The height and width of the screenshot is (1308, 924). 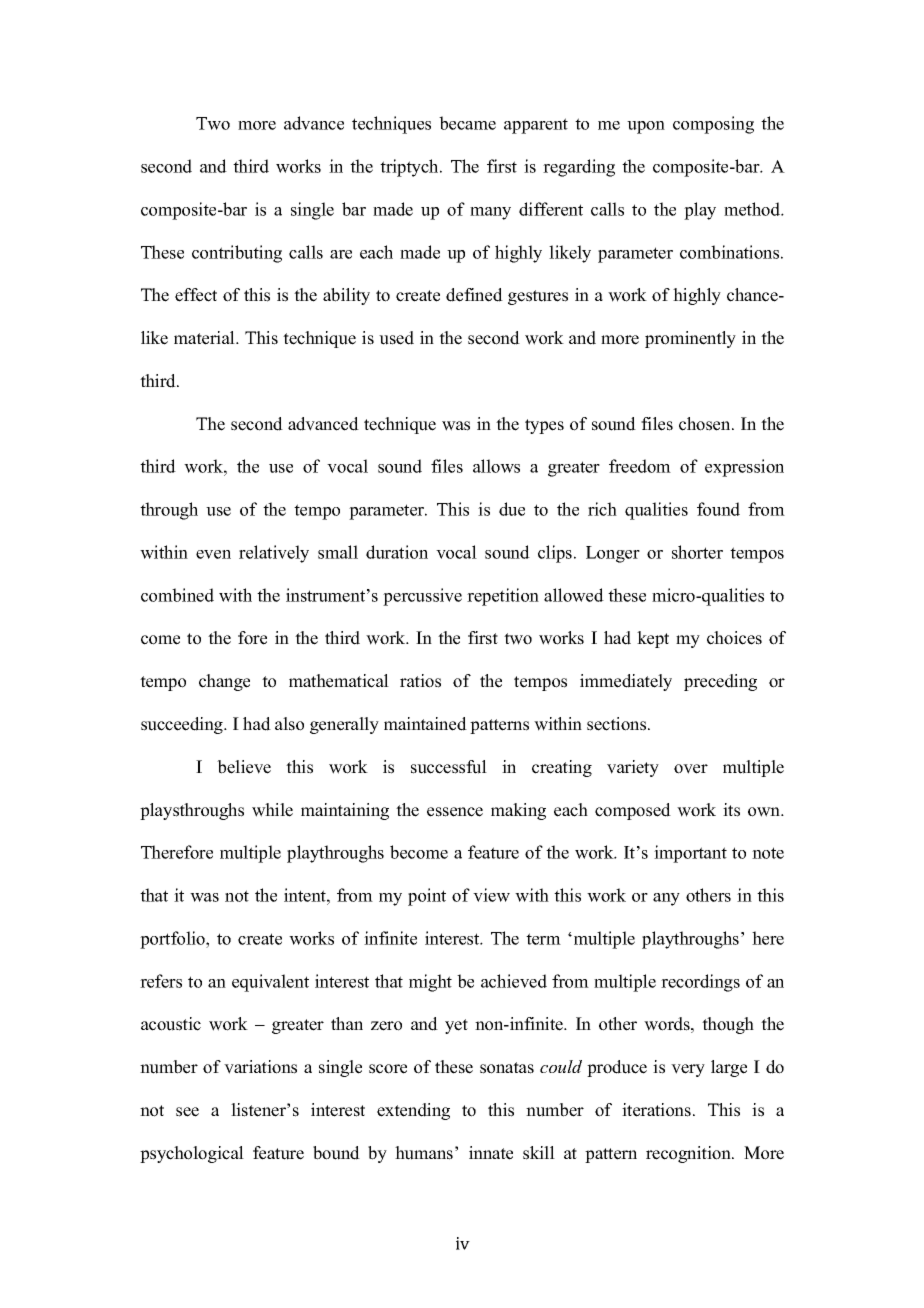 What do you see at coordinates (213, 554) in the screenshot?
I see `even` at bounding box center [213, 554].
